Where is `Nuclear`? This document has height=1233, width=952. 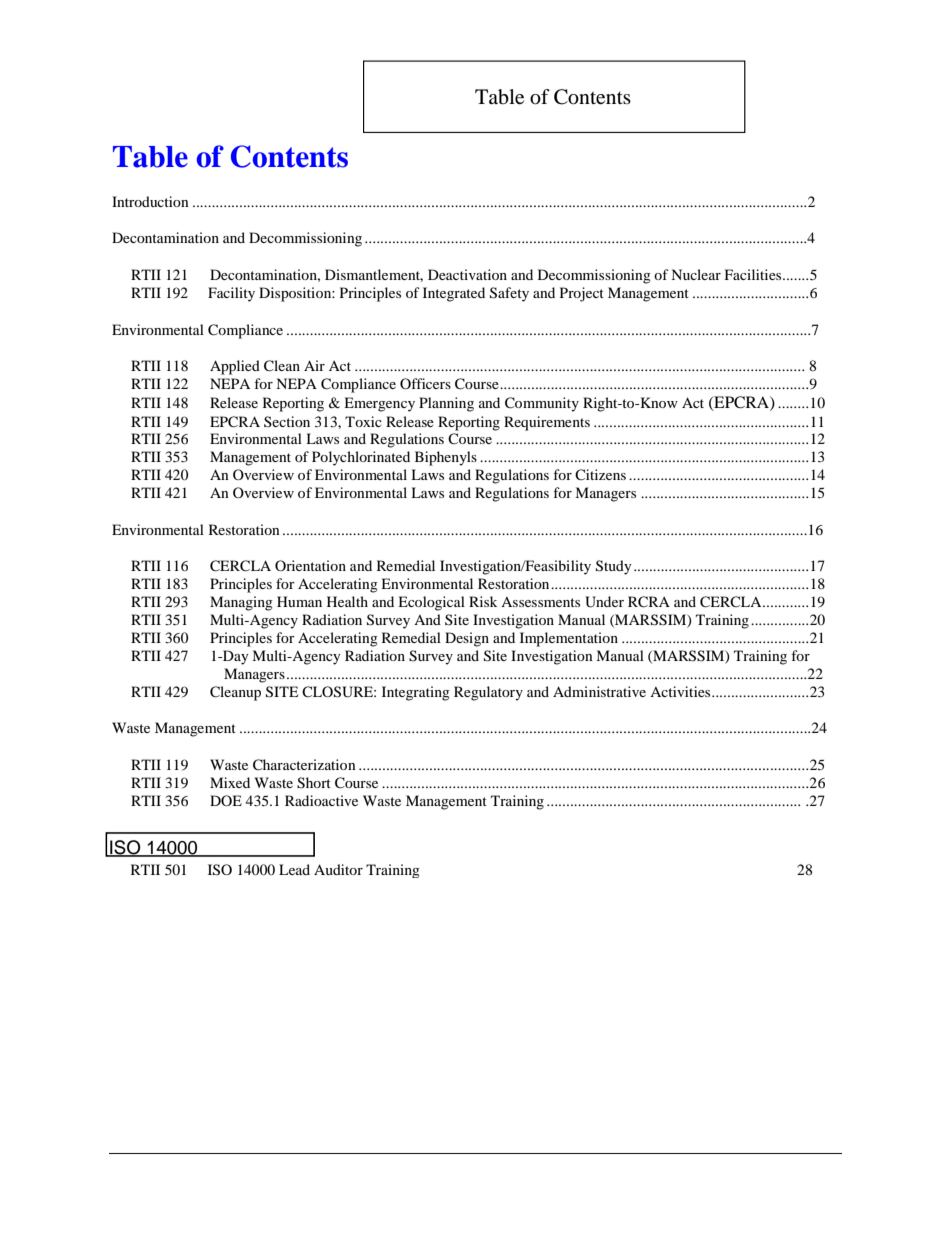 Nuclear is located at coordinates (696, 274).
